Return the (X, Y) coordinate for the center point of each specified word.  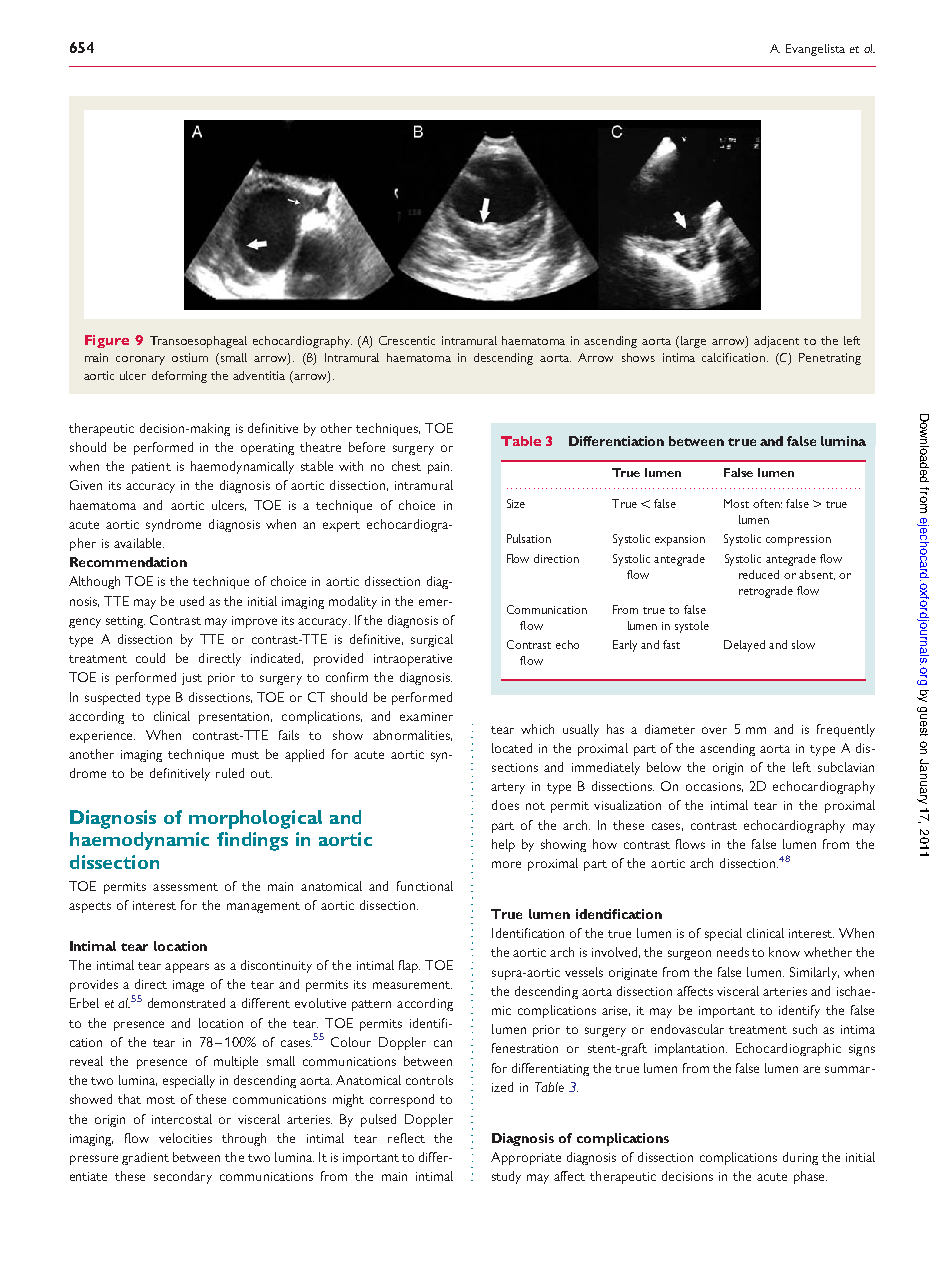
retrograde (766, 592)
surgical (432, 640)
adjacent (776, 342)
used (192, 601)
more (506, 864)
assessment (185, 887)
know (784, 952)
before (367, 447)
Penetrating (830, 359)
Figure (107, 341)
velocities (185, 1138)
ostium (190, 357)
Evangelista (815, 50)
